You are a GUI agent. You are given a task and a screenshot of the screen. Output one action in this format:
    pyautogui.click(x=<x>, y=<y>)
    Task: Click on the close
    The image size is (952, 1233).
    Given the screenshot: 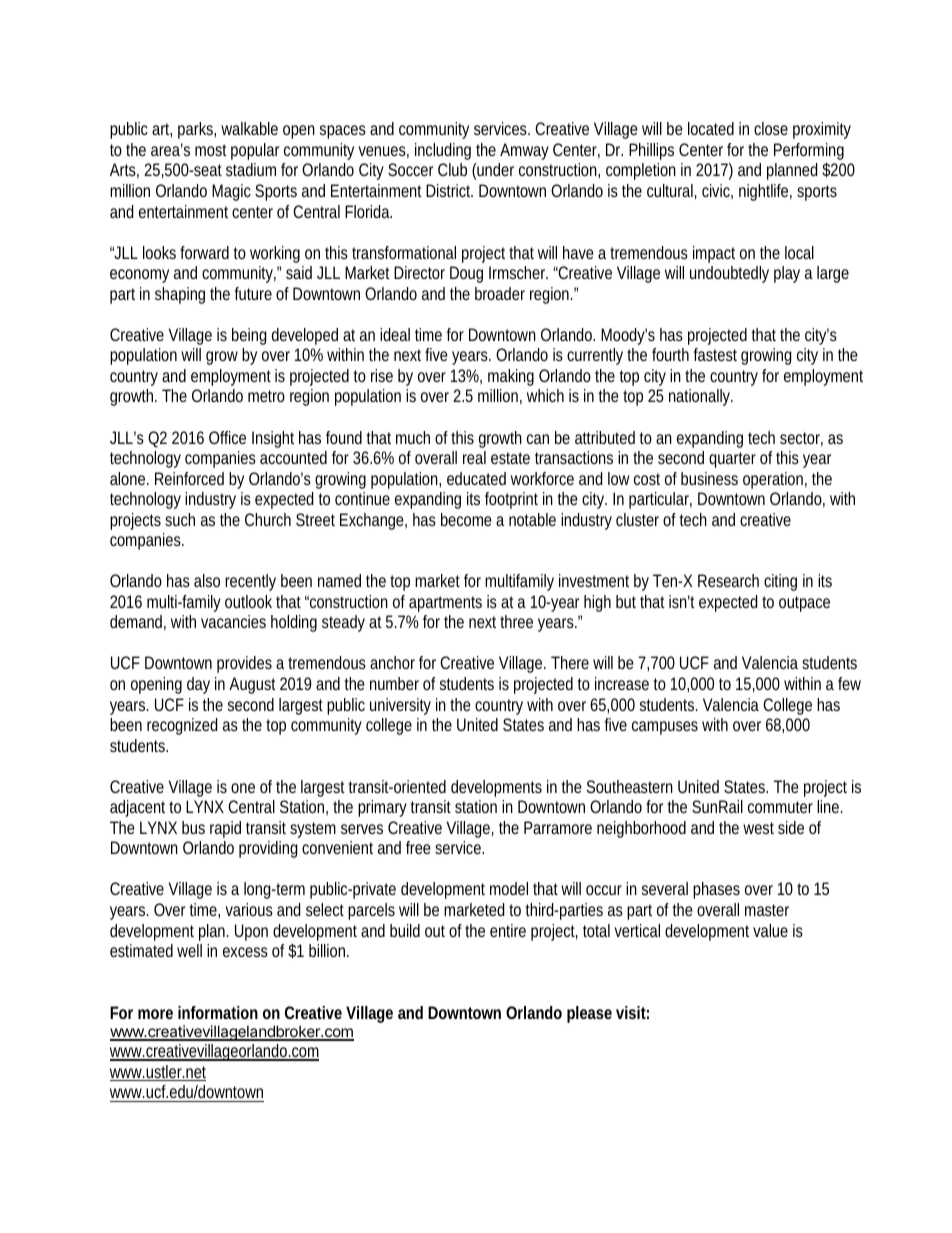 What is the action you would take?
    pyautogui.click(x=771, y=128)
